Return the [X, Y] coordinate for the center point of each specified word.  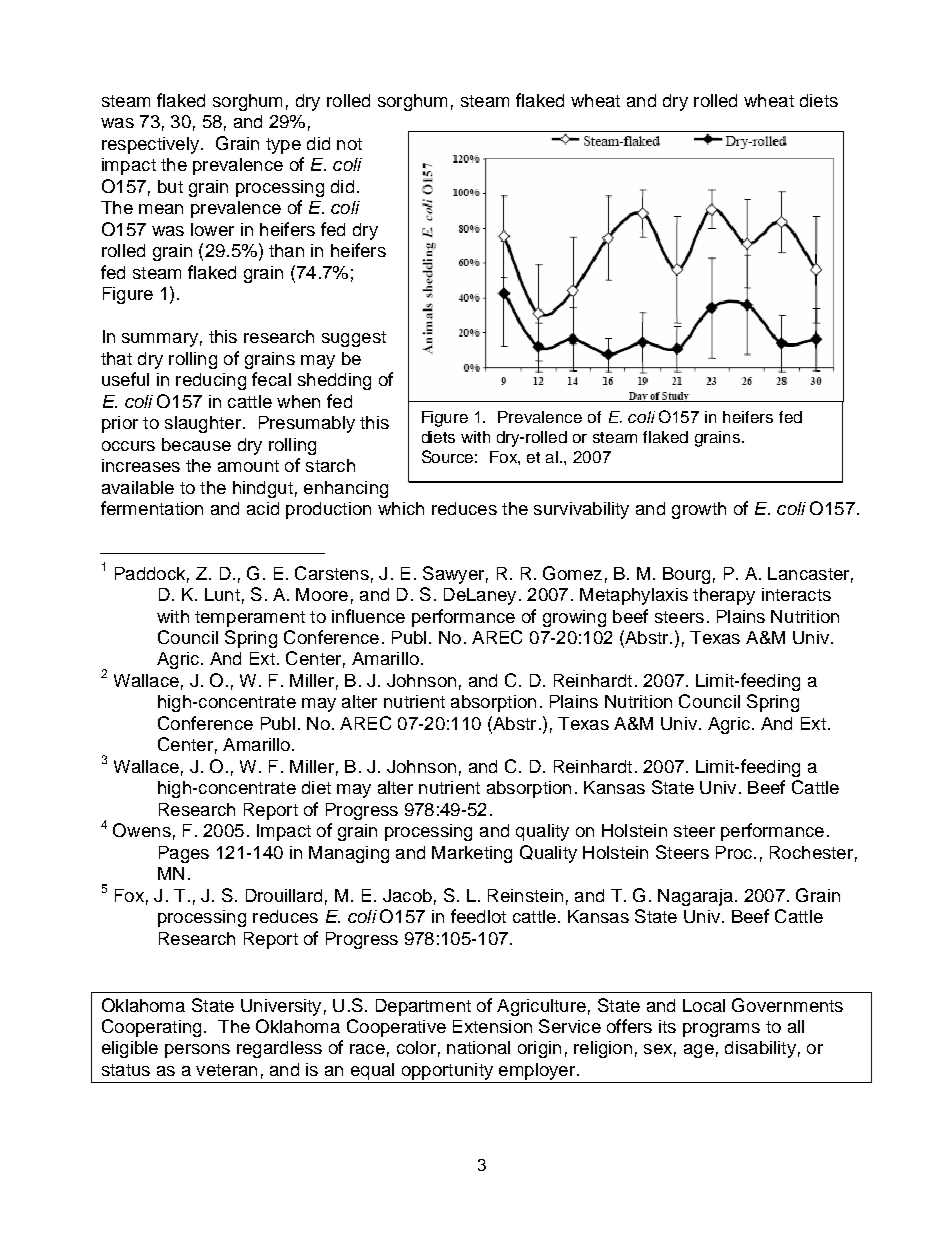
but [170, 186]
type [283, 146]
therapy [724, 596]
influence [368, 616]
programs [721, 1030]
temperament [250, 619]
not [349, 144]
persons [197, 1051]
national [478, 1047]
